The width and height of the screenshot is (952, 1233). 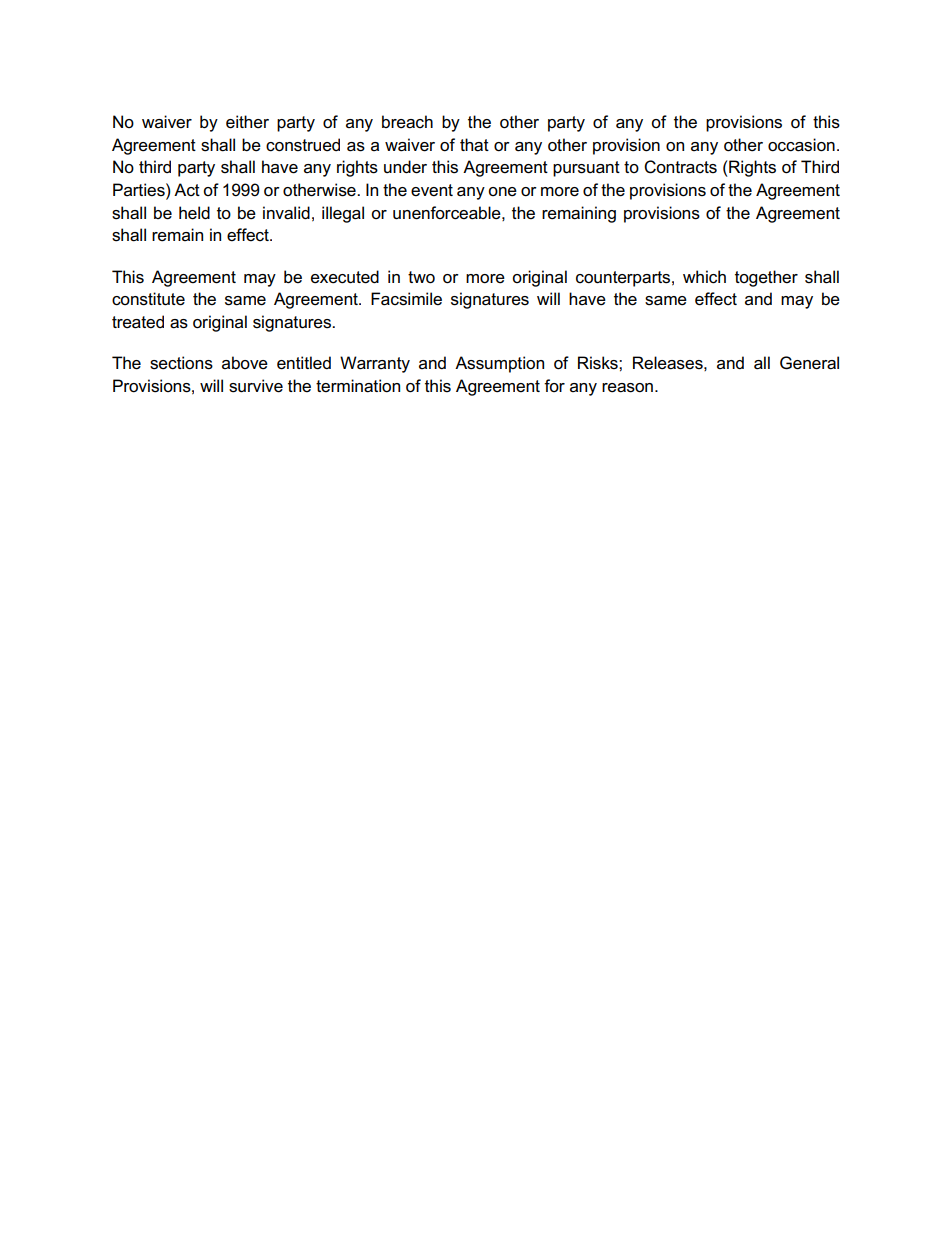 I want to click on two, so click(x=421, y=277).
